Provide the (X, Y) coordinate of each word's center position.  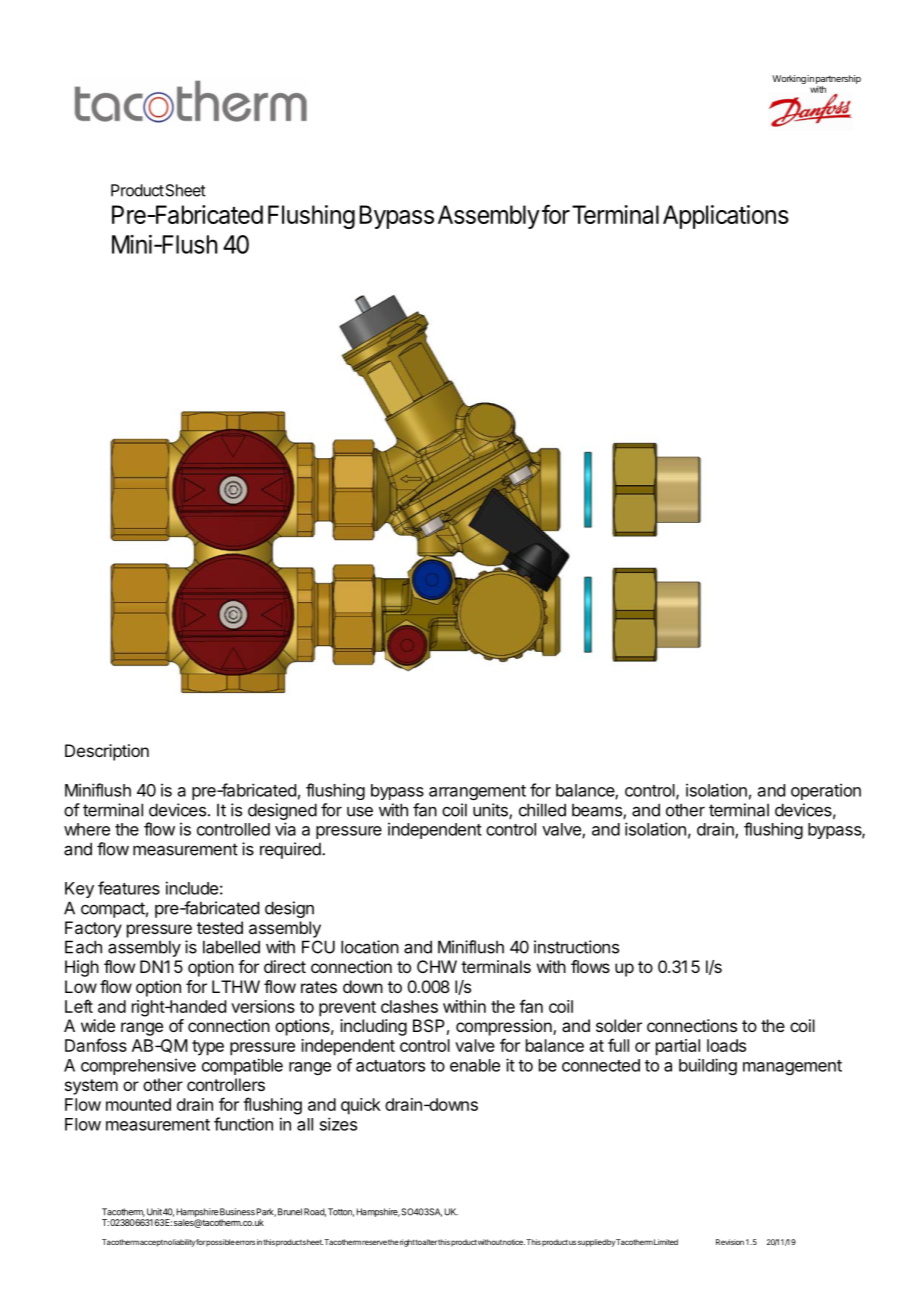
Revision (730, 1242)
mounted (138, 1104)
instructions (576, 947)
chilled (542, 810)
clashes (409, 1006)
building (708, 1066)
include (192, 888)
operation (826, 791)
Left (79, 1006)
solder (619, 1025)
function (243, 1124)
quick (361, 1106)
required (291, 850)
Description (107, 752)
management (792, 1067)
